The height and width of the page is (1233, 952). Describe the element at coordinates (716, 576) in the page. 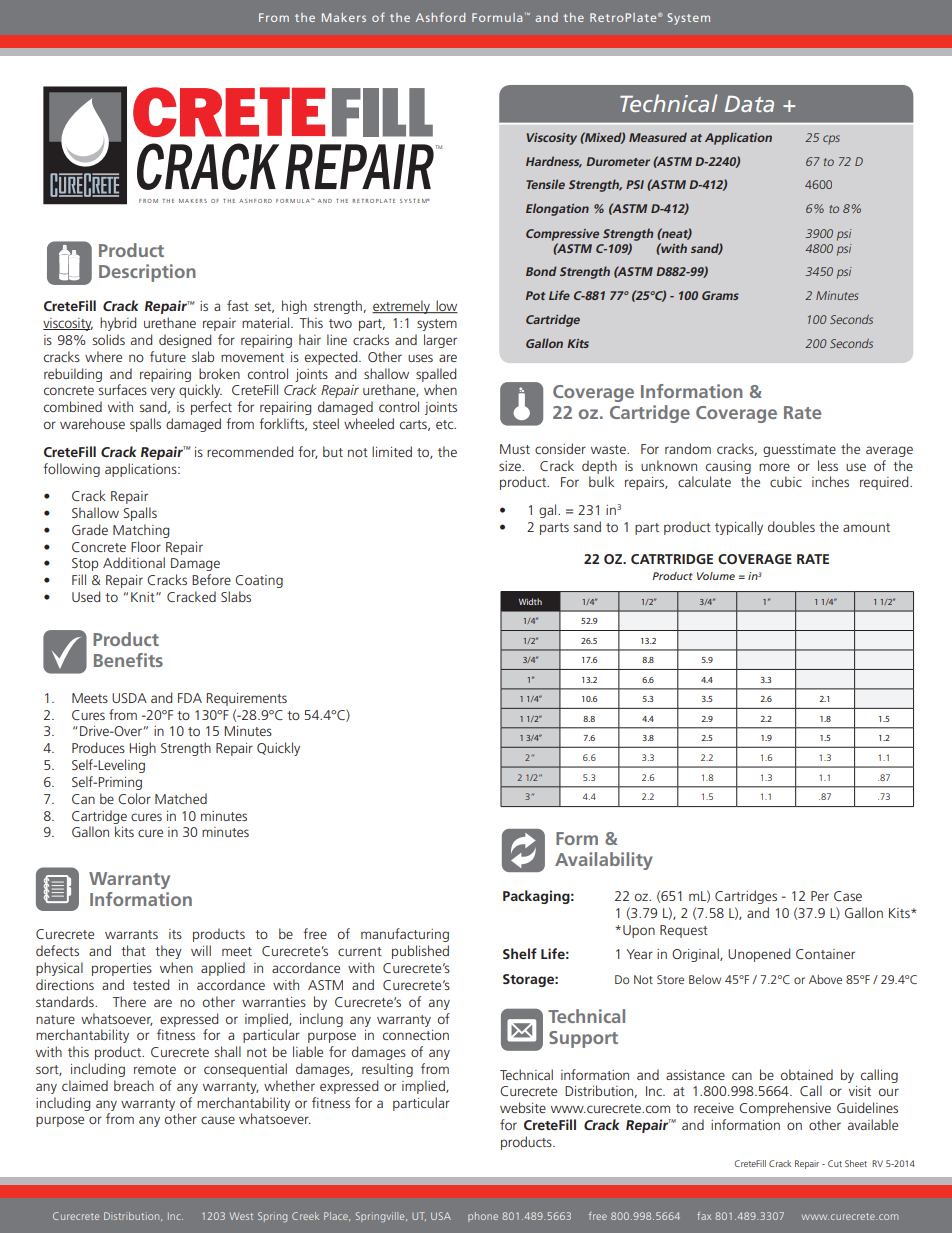

I see `Volume` at that location.
